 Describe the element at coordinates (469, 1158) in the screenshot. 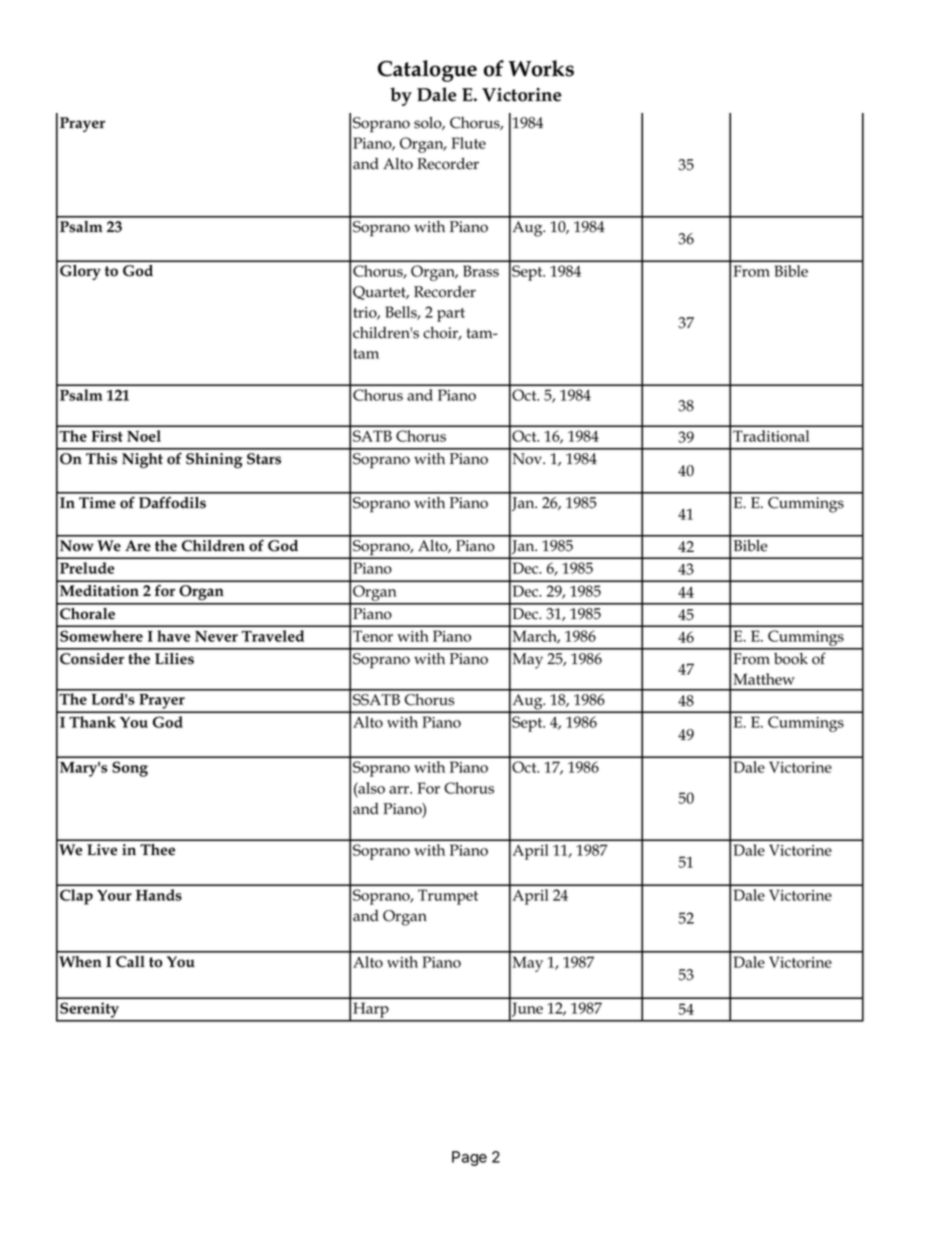

I see `Page` at that location.
